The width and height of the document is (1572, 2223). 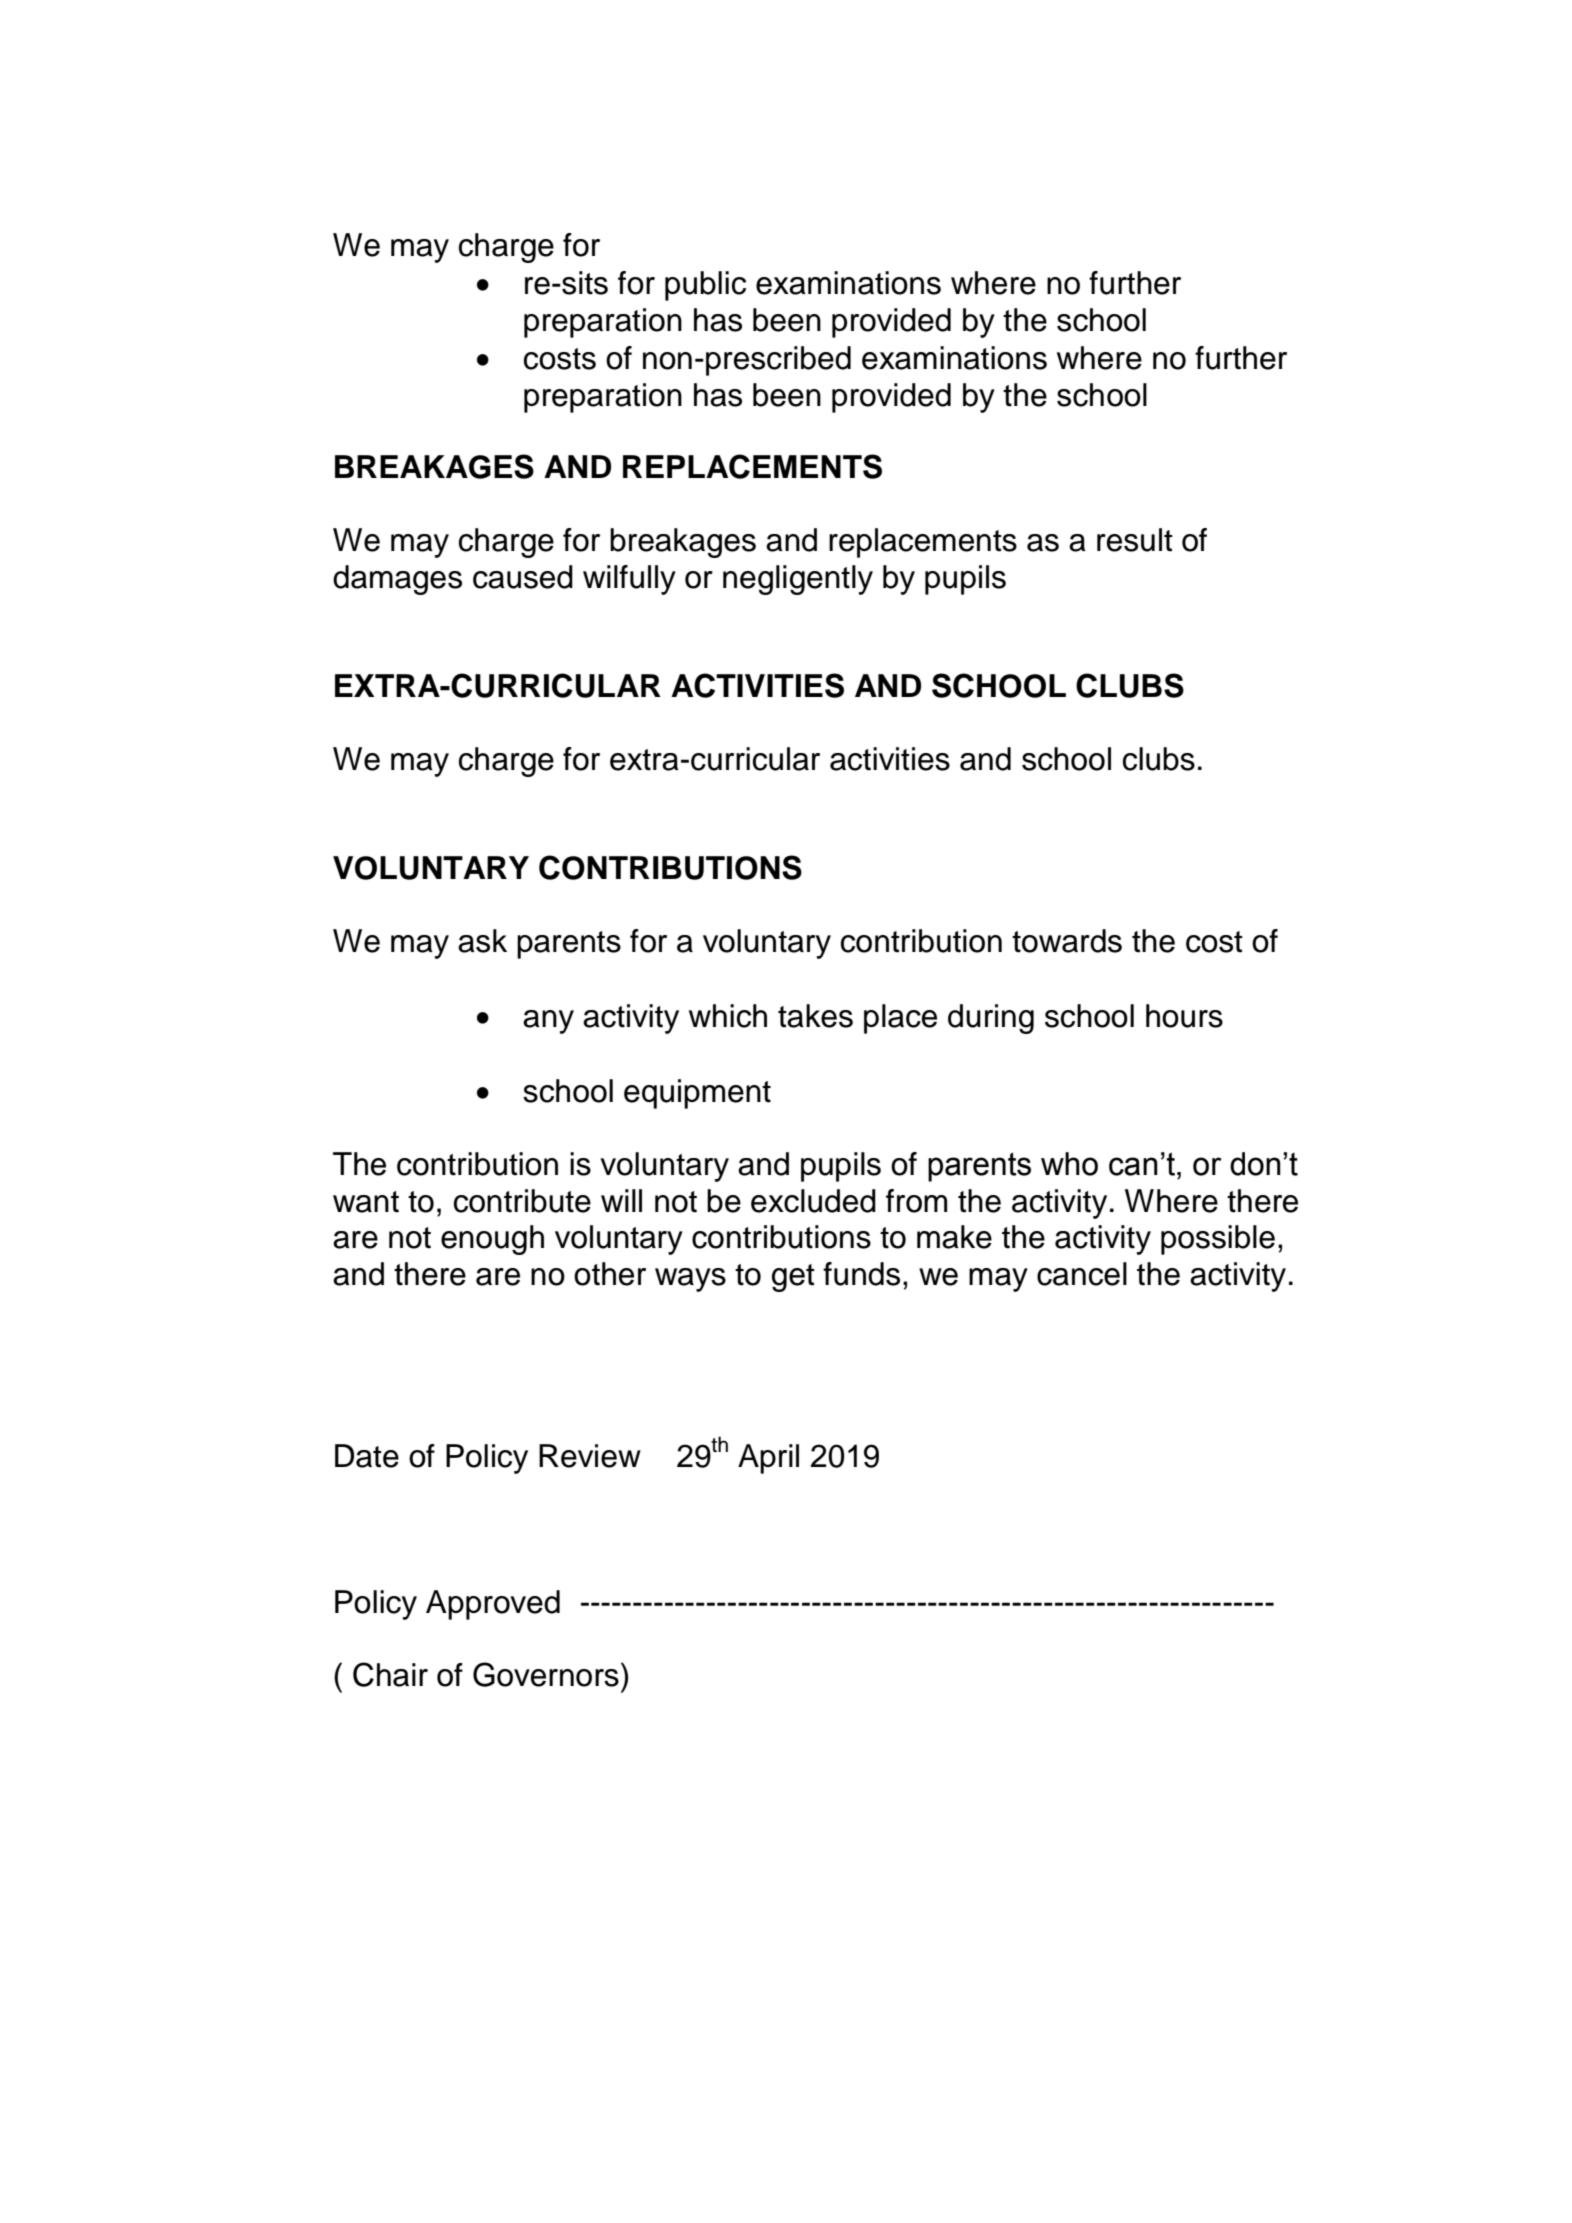 I want to click on negligently, so click(x=798, y=580).
